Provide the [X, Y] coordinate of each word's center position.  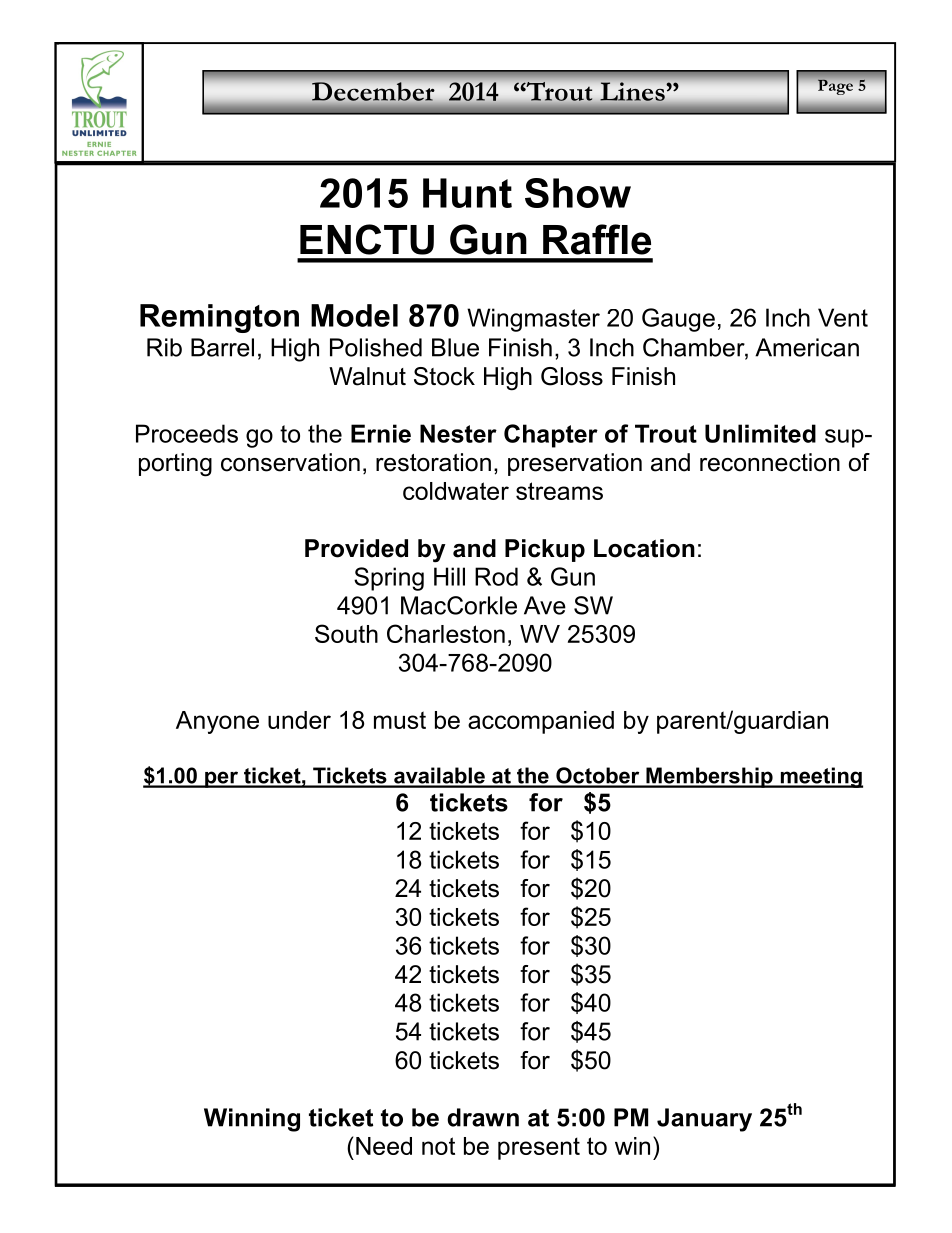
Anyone [217, 722]
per [221, 779]
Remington [219, 318]
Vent [843, 317]
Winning [252, 1120]
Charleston [446, 633]
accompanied [541, 722]
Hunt [467, 193]
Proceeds [187, 433]
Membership [709, 777]
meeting [820, 777]
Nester [458, 433]
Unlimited [760, 433]
